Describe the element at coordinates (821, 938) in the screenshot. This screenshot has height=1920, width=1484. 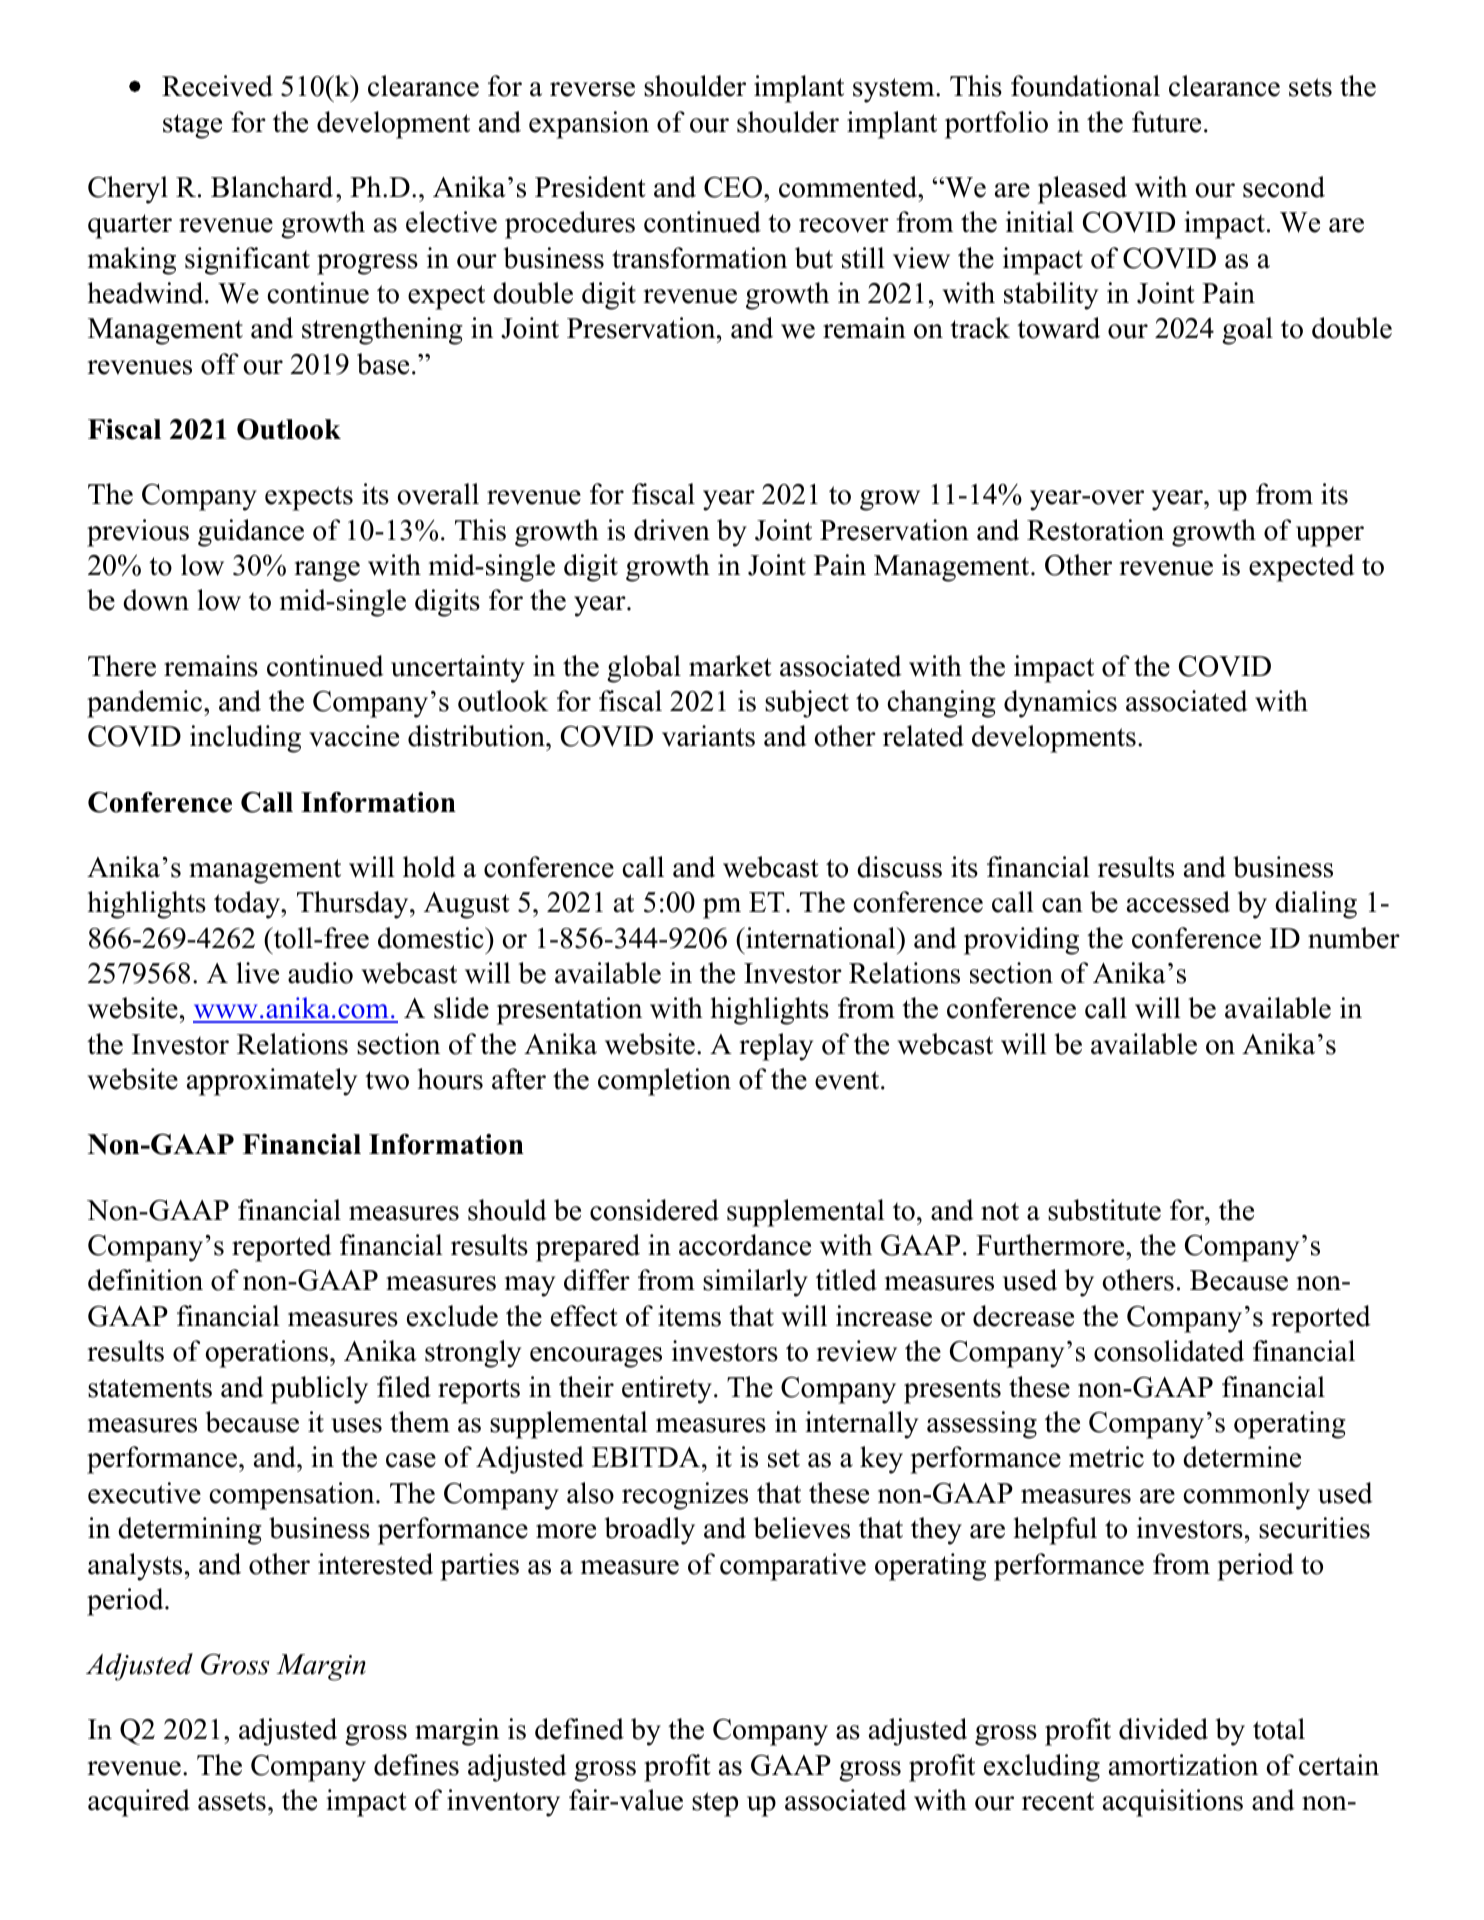
I see `international` at that location.
